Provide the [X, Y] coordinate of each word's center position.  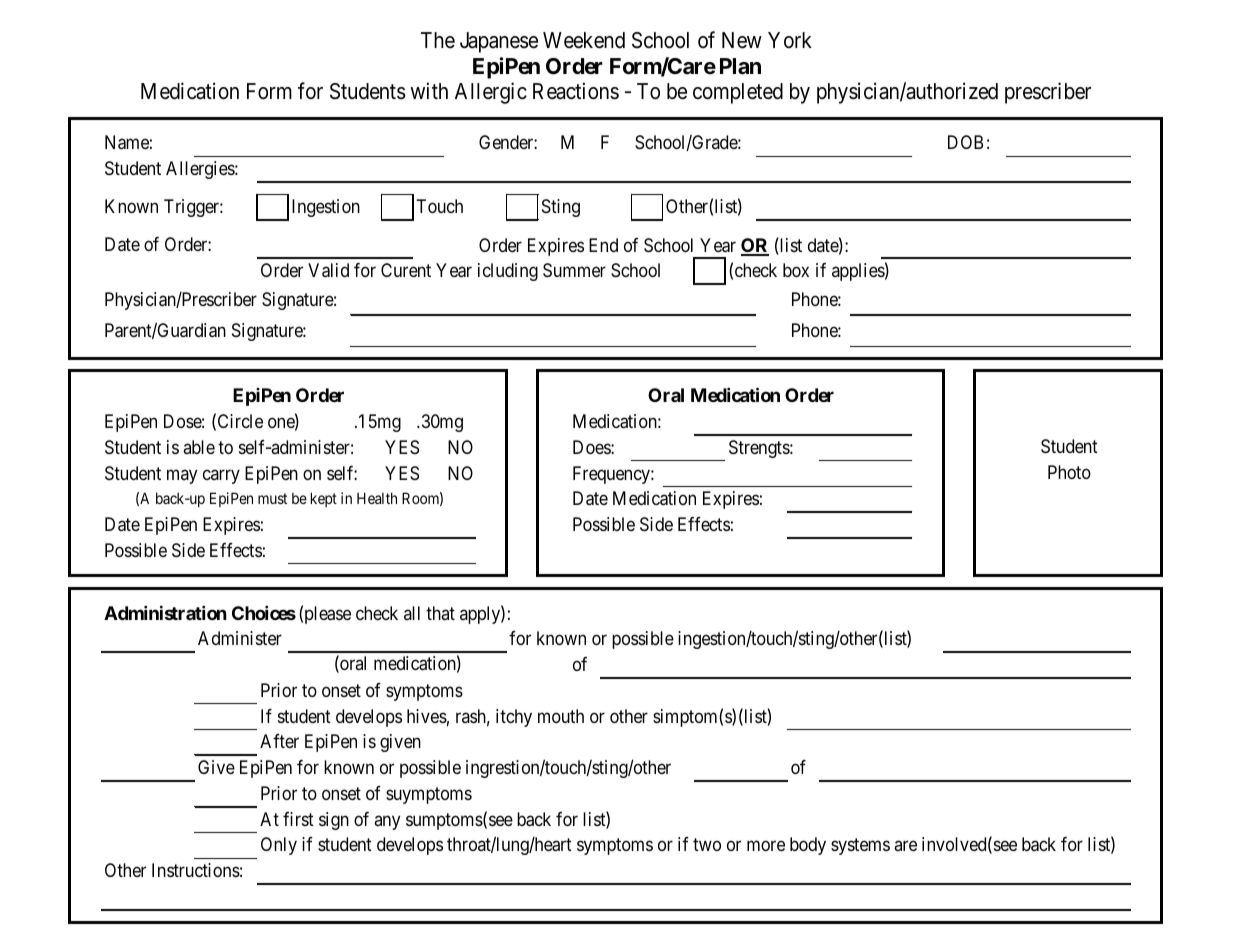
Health [377, 498]
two [707, 845]
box [796, 270]
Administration [165, 612]
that [440, 613]
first [298, 819]
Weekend [584, 40]
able [199, 447]
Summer [574, 270]
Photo [1069, 472]
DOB [965, 142]
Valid [328, 270]
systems [860, 847]
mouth [561, 716]
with [429, 90]
